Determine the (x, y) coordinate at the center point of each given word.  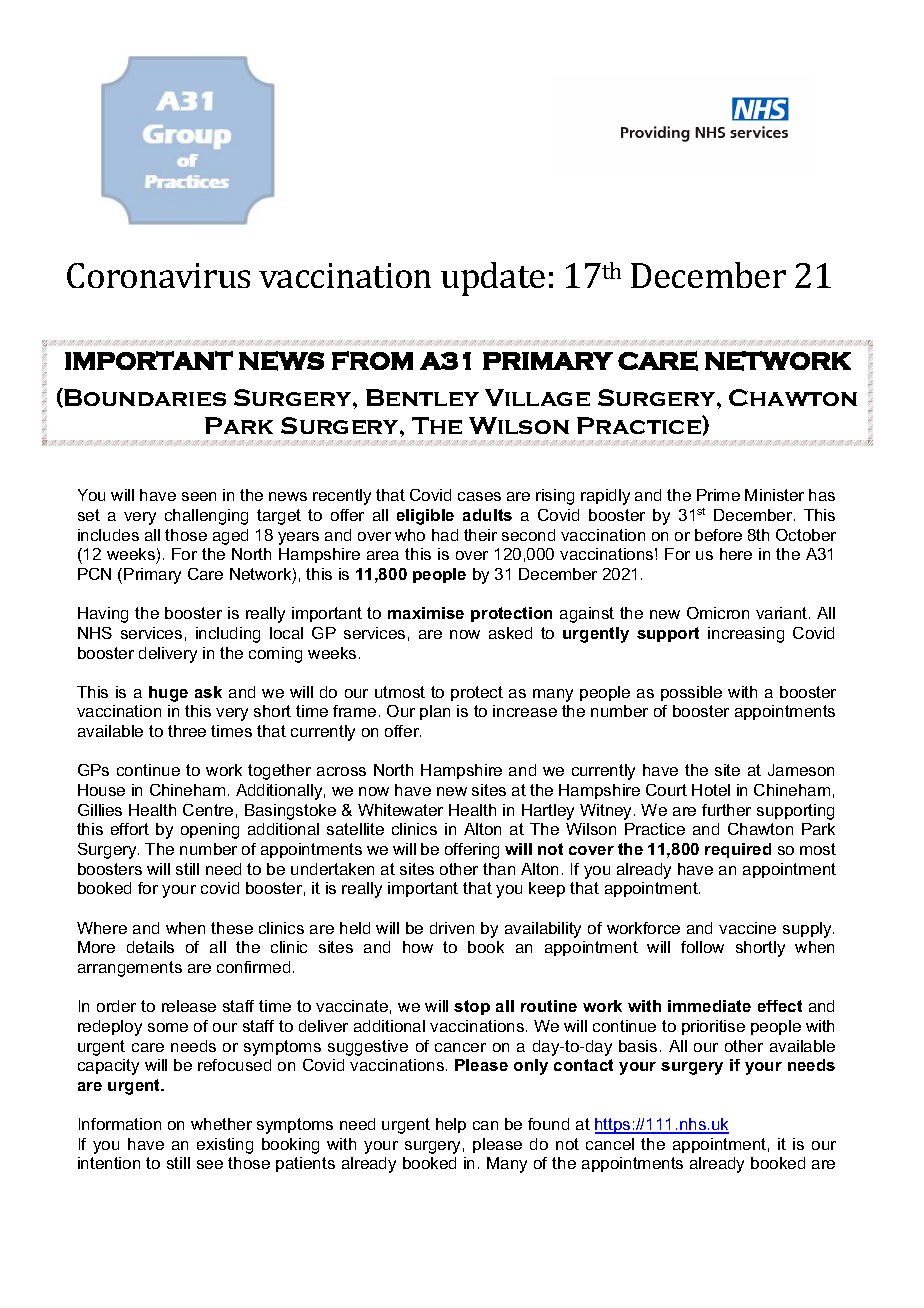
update (493, 279)
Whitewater (400, 810)
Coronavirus (158, 275)
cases (479, 496)
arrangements (130, 969)
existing (225, 1146)
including (228, 635)
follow (702, 947)
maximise (426, 613)
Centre (208, 810)
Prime (718, 495)
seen (199, 496)
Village (537, 397)
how (418, 947)
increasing (746, 635)
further (726, 810)
